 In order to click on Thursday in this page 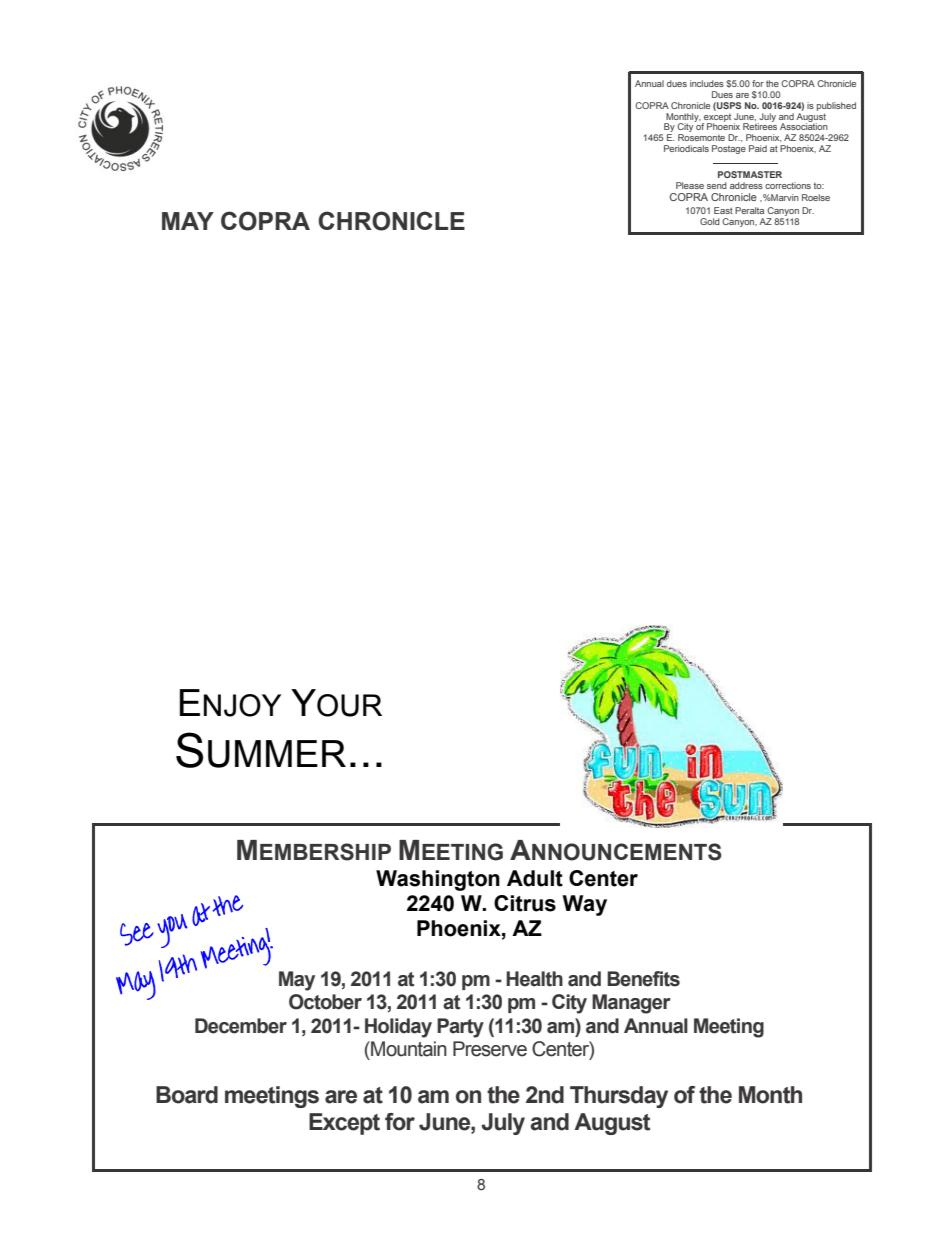, I will do `click(619, 1097)`.
